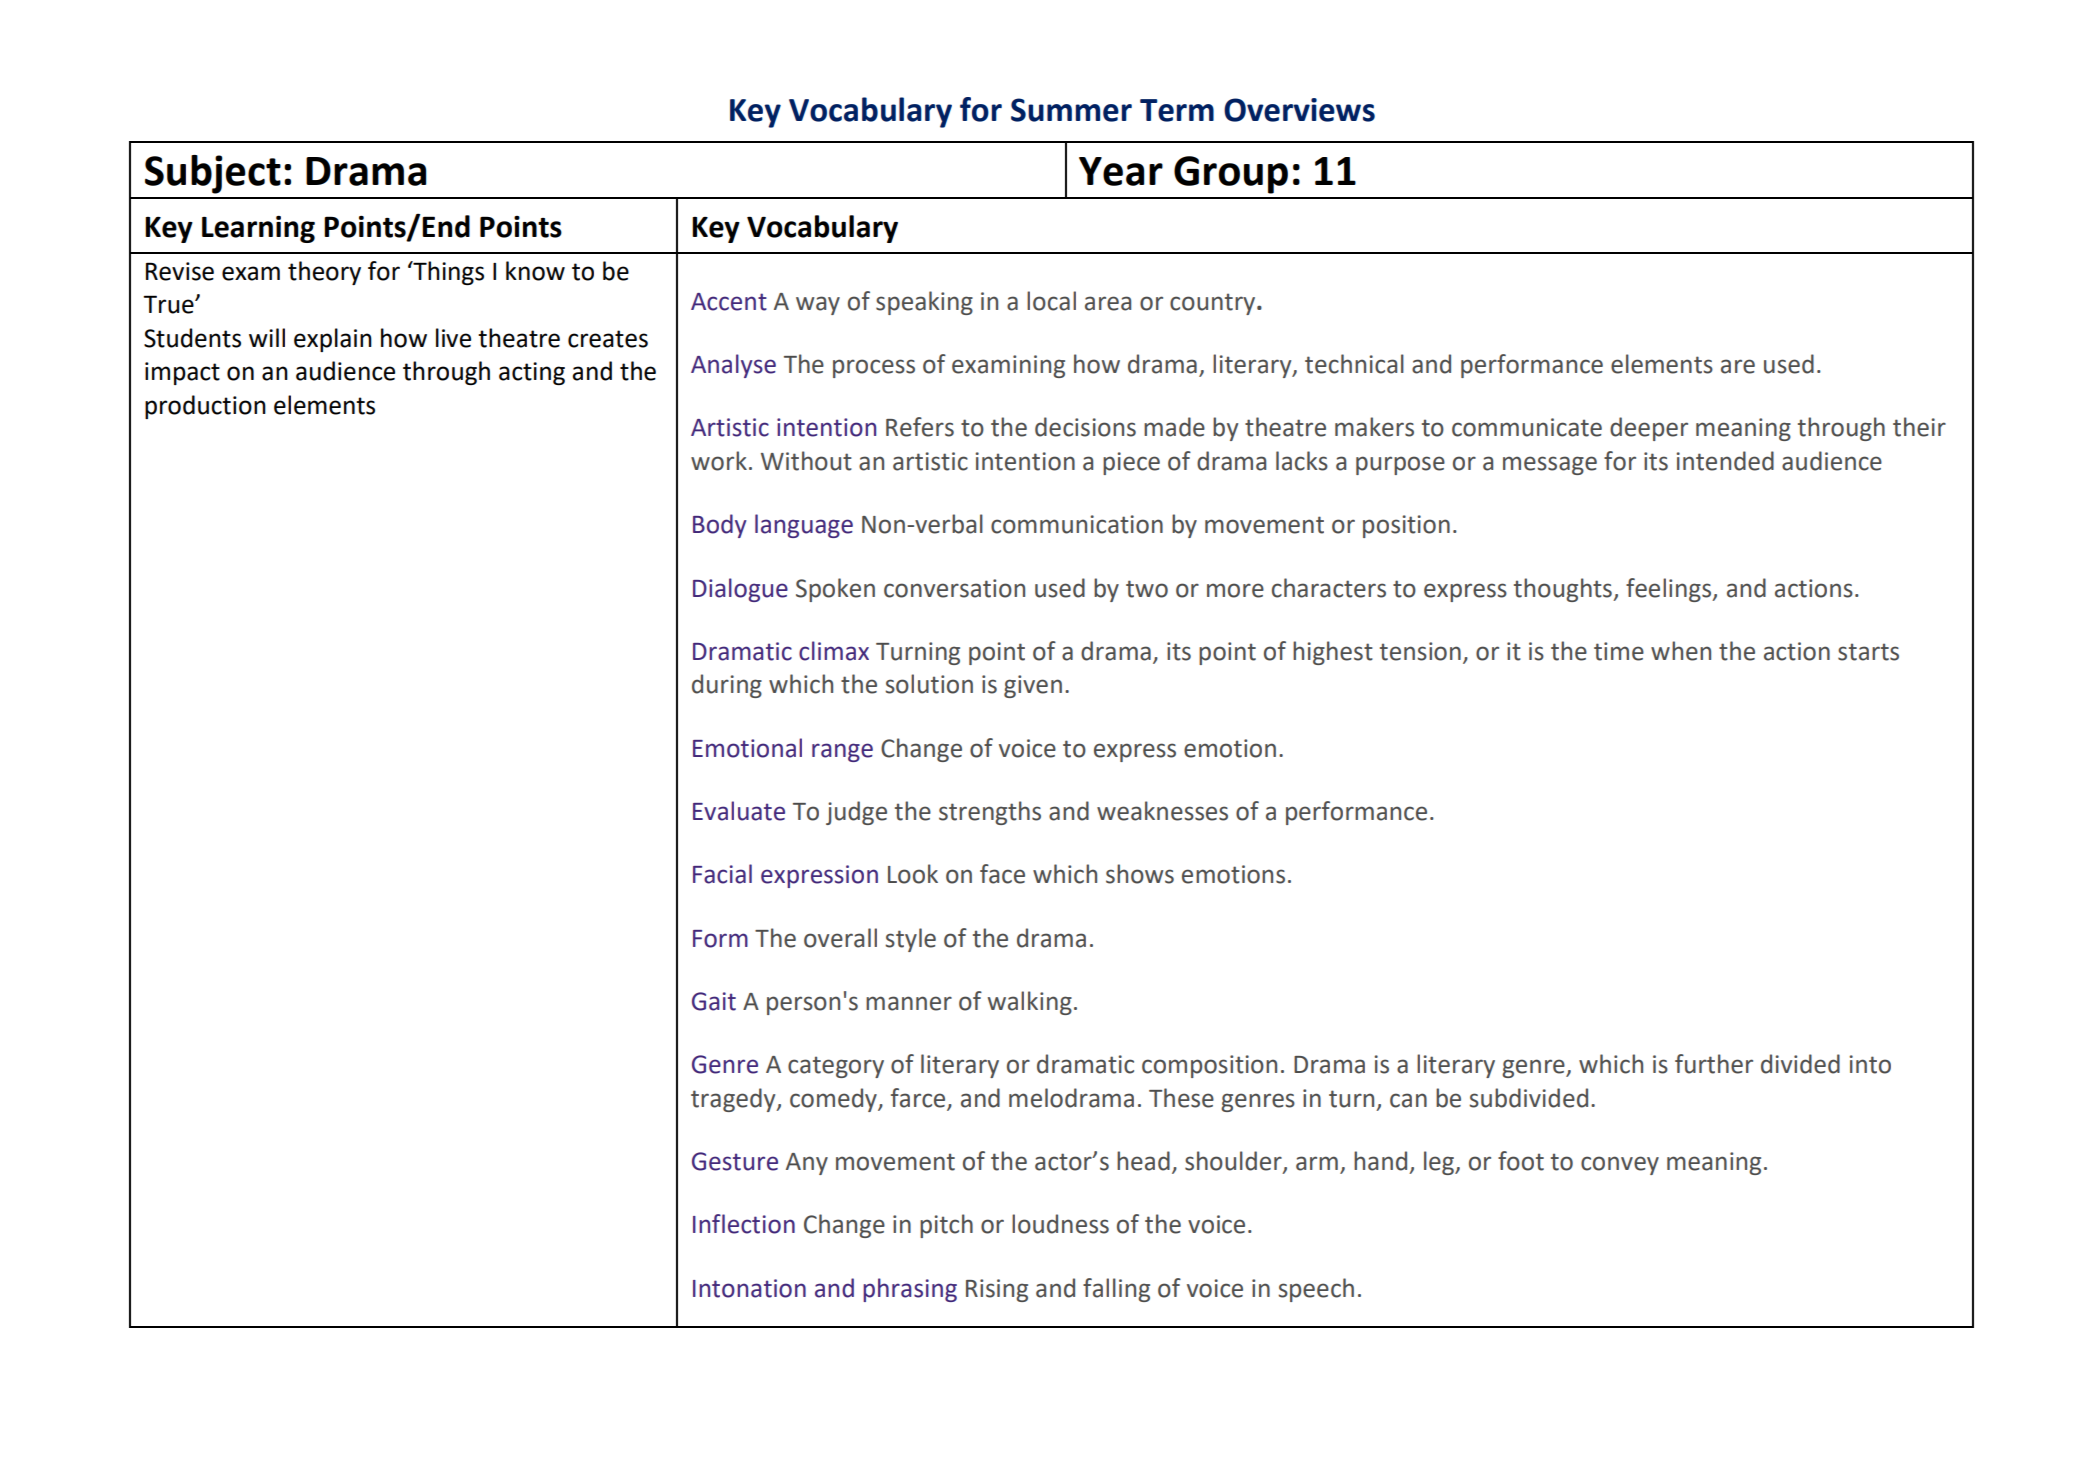  Describe the element at coordinates (720, 526) in the document. I see `Body` at that location.
